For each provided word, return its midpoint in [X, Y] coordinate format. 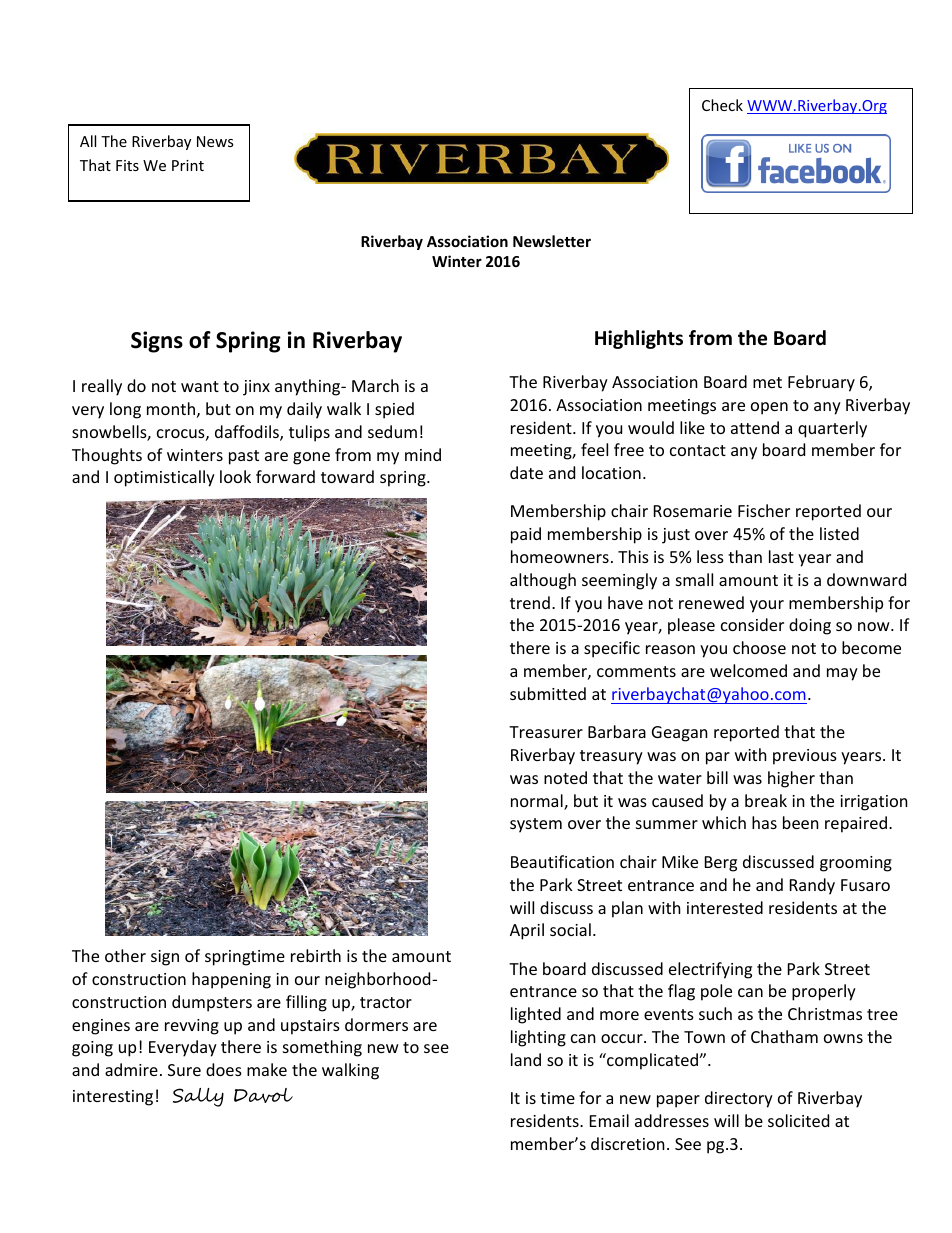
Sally [198, 1097]
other [125, 955]
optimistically [164, 478]
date [526, 472]
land [526, 1059]
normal [538, 802]
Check [722, 105]
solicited [798, 1120]
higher [791, 779]
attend [755, 427]
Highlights [639, 339]
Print [188, 165]
